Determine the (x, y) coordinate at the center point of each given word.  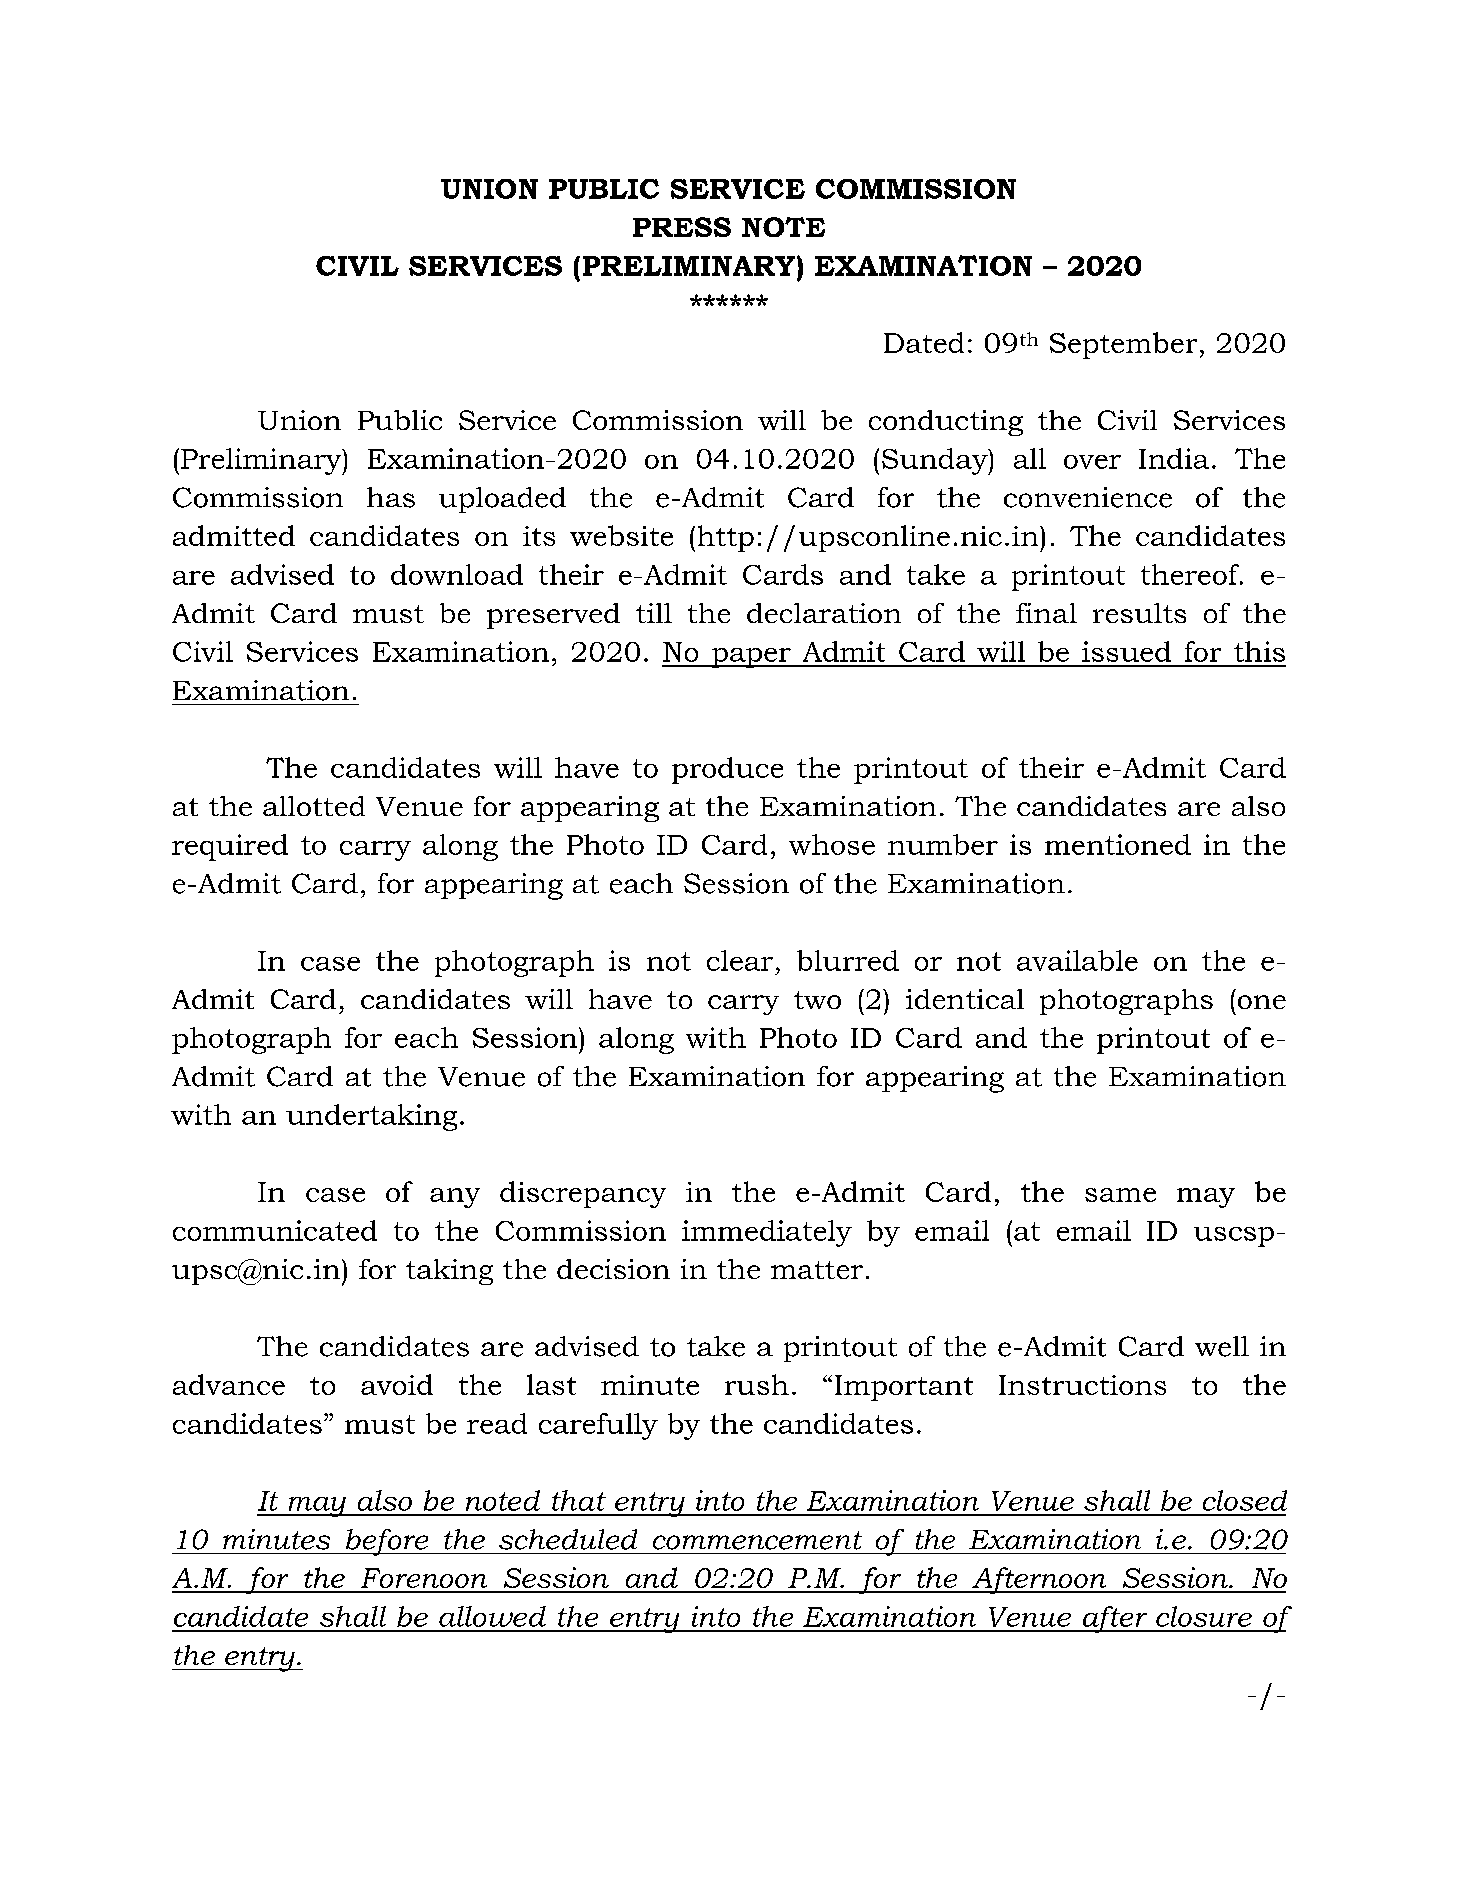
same (1120, 1195)
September (1123, 345)
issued (1126, 651)
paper (751, 658)
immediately (767, 1233)
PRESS (682, 227)
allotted (314, 806)
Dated (924, 342)
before (387, 1542)
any (455, 1198)
